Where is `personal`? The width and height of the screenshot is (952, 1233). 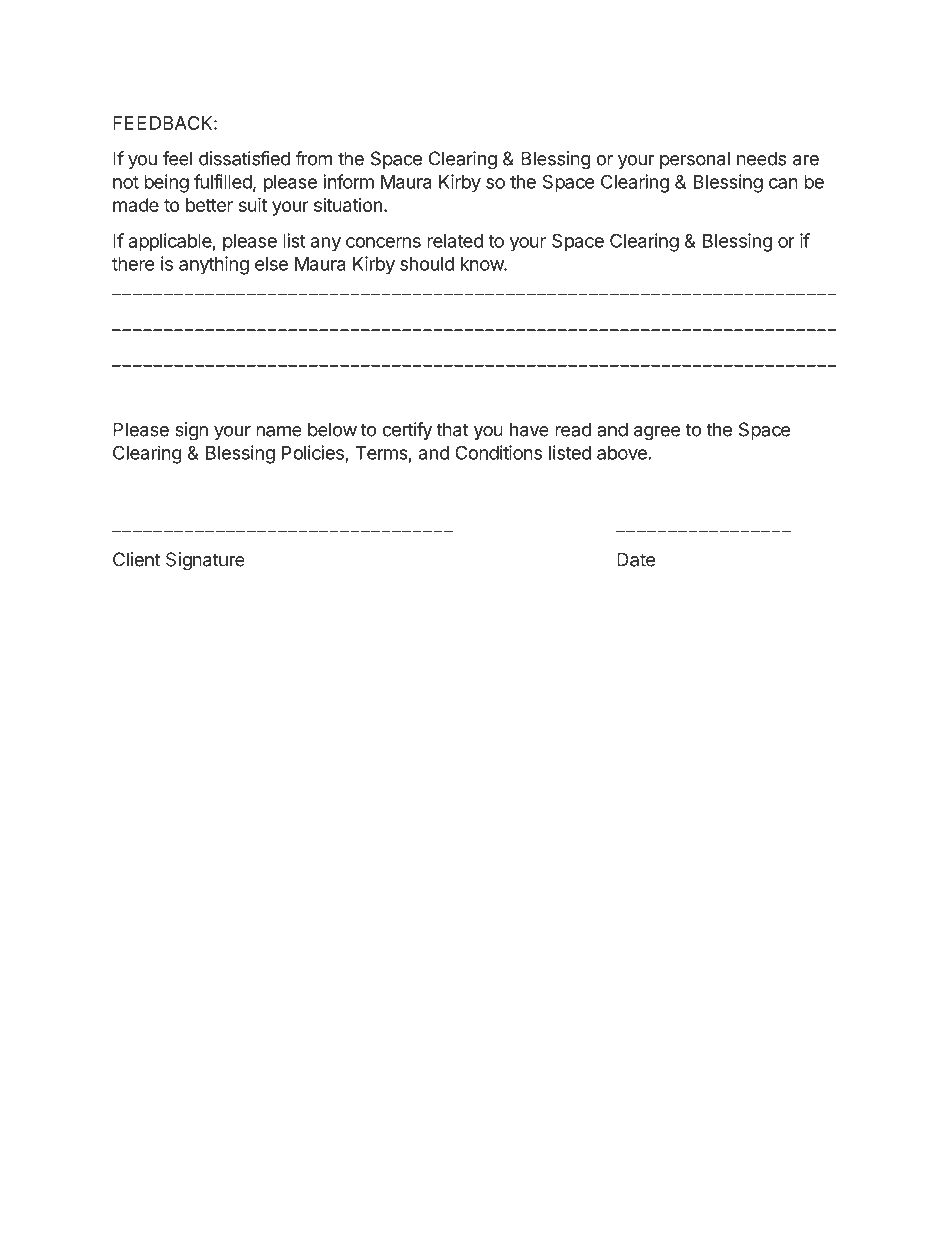
personal is located at coordinates (695, 160).
